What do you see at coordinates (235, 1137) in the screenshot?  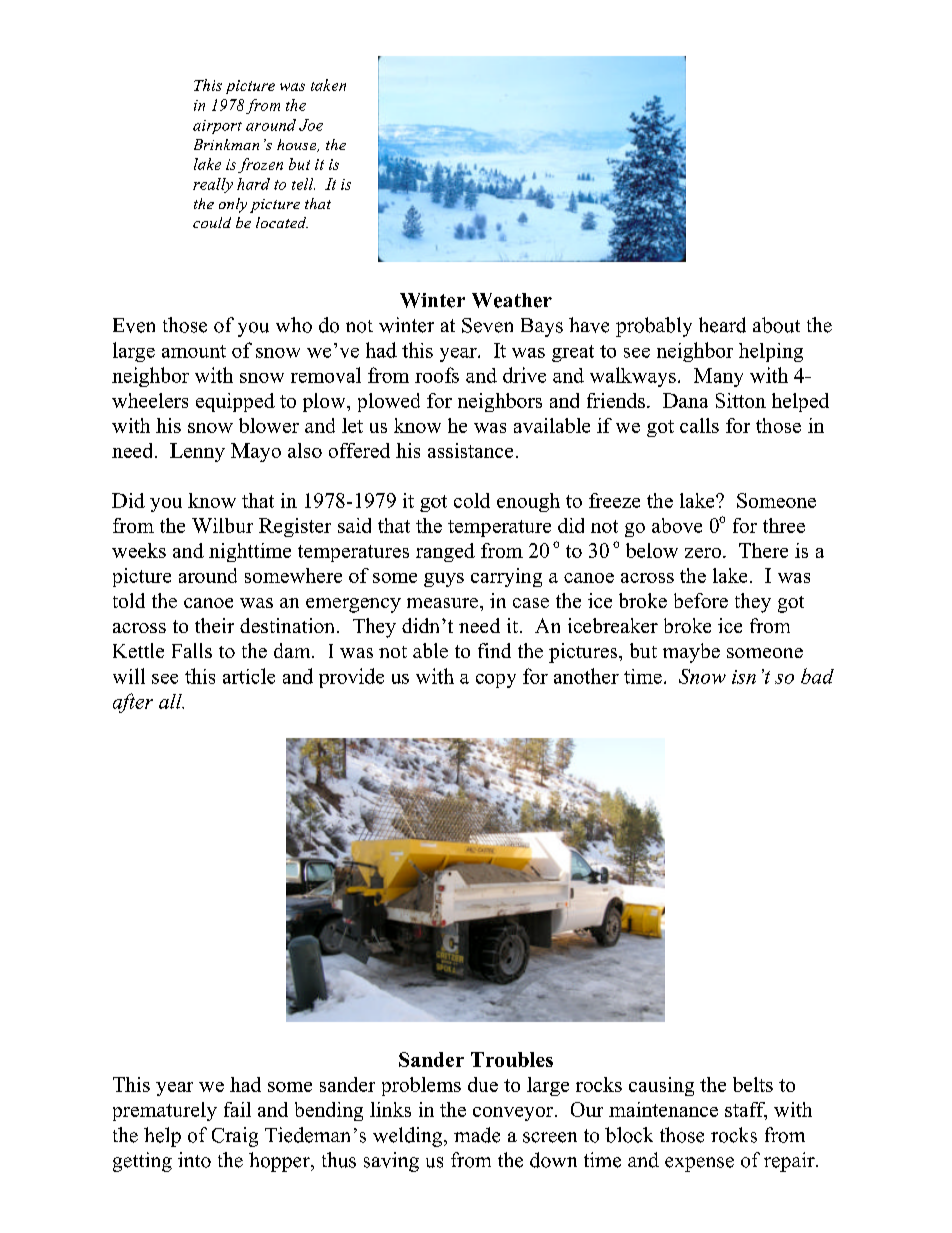 I see `Craig` at bounding box center [235, 1137].
